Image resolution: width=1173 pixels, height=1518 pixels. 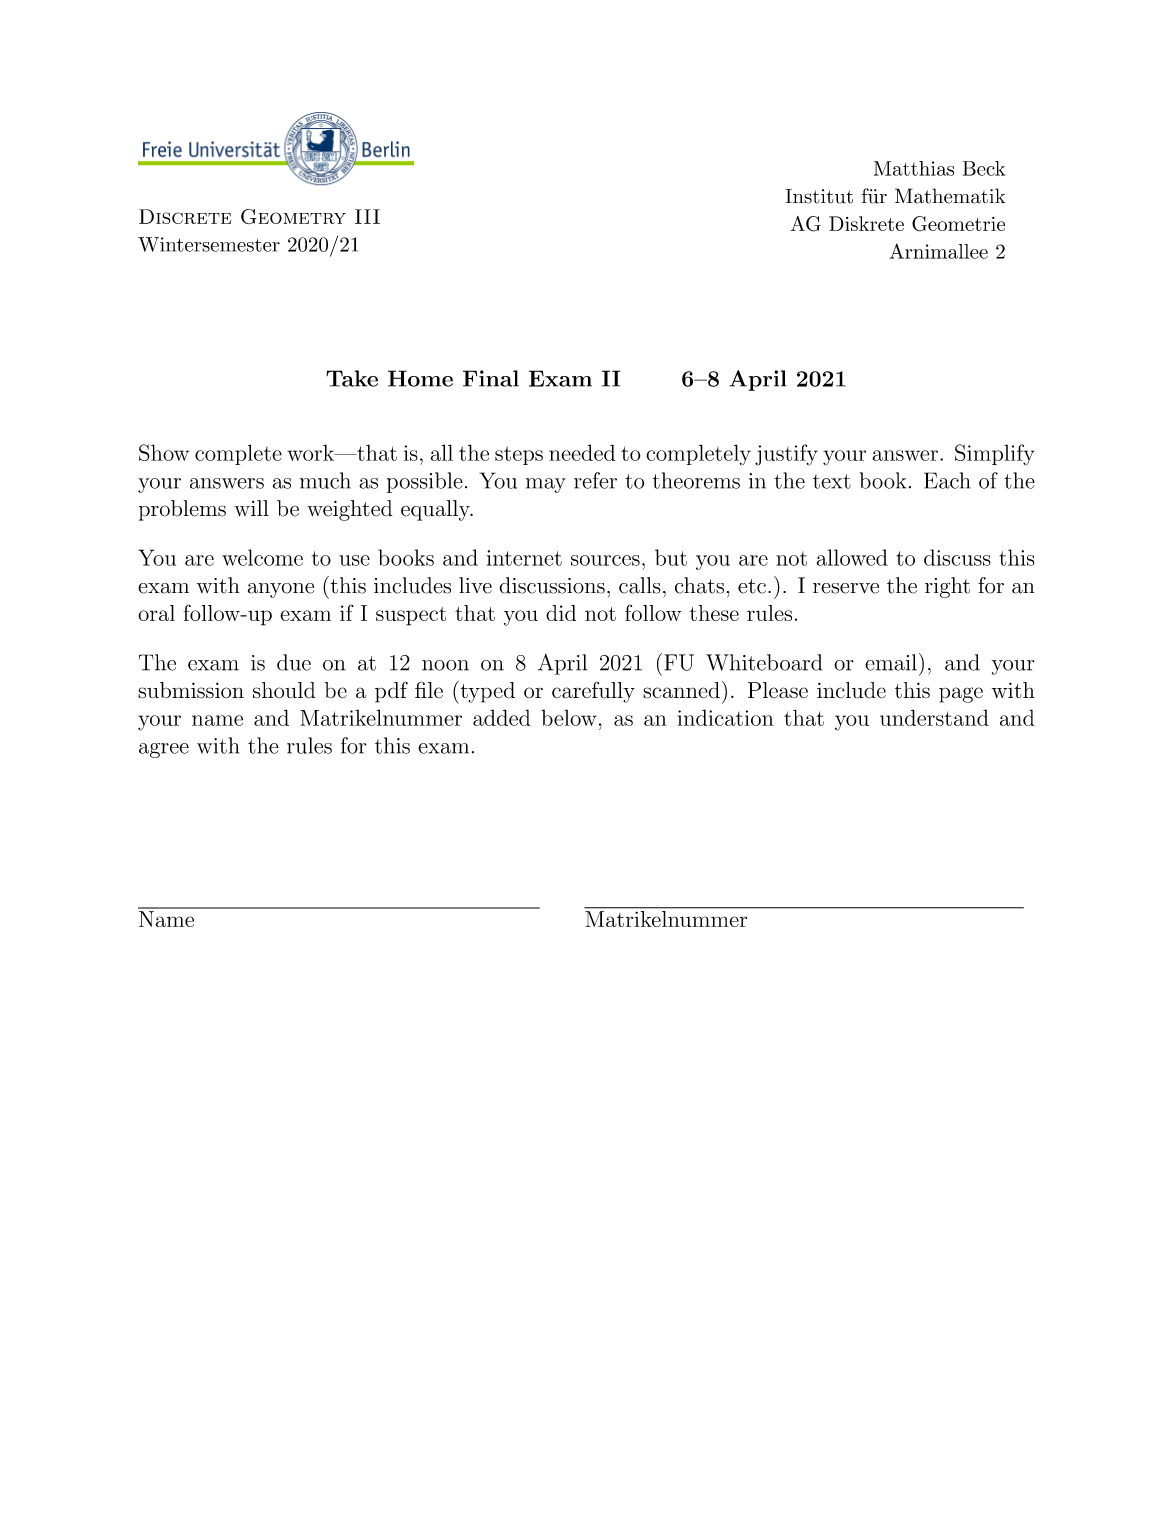 What do you see at coordinates (914, 168) in the image?
I see `Matthias` at bounding box center [914, 168].
